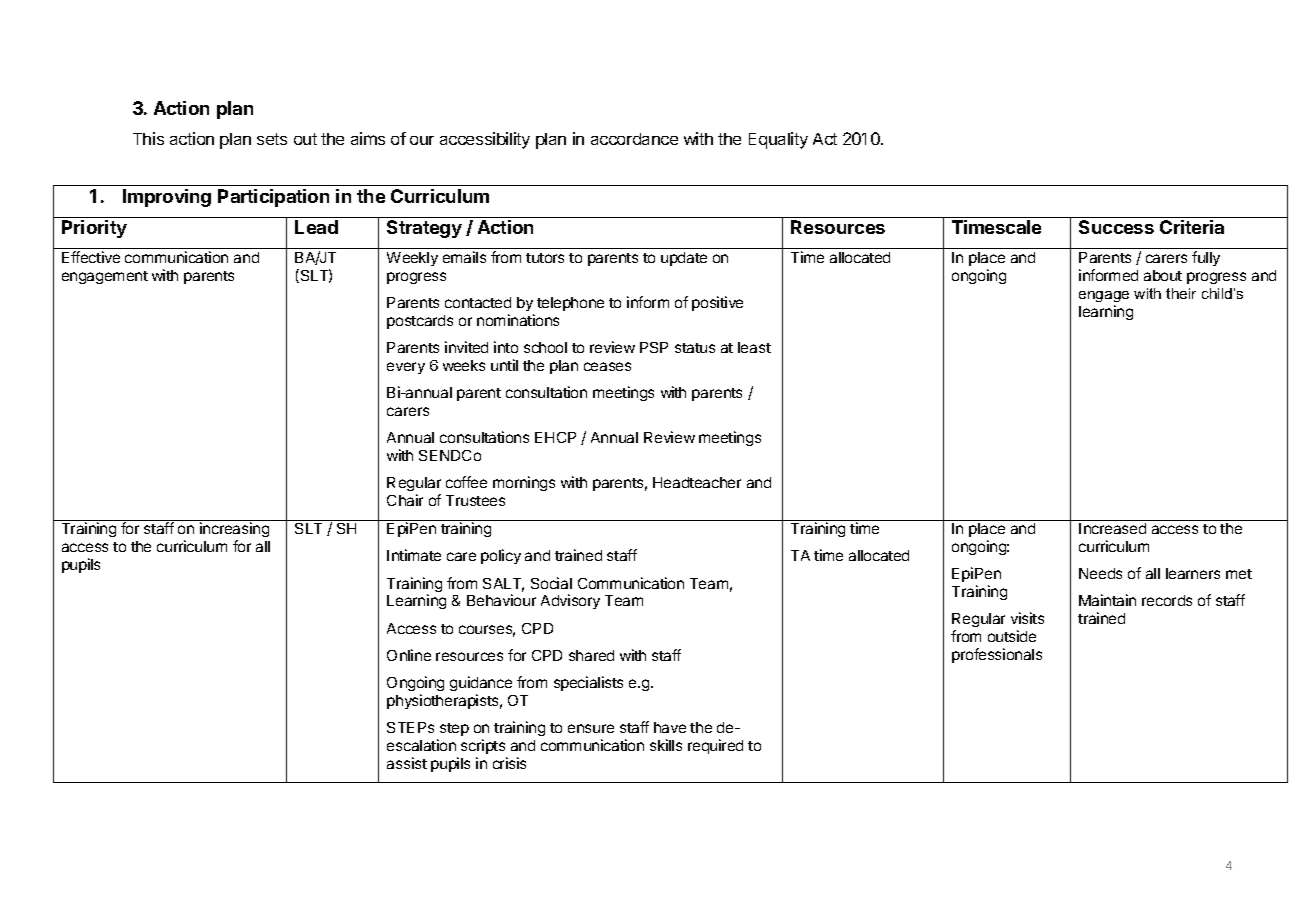  I want to click on sets, so click(272, 139).
